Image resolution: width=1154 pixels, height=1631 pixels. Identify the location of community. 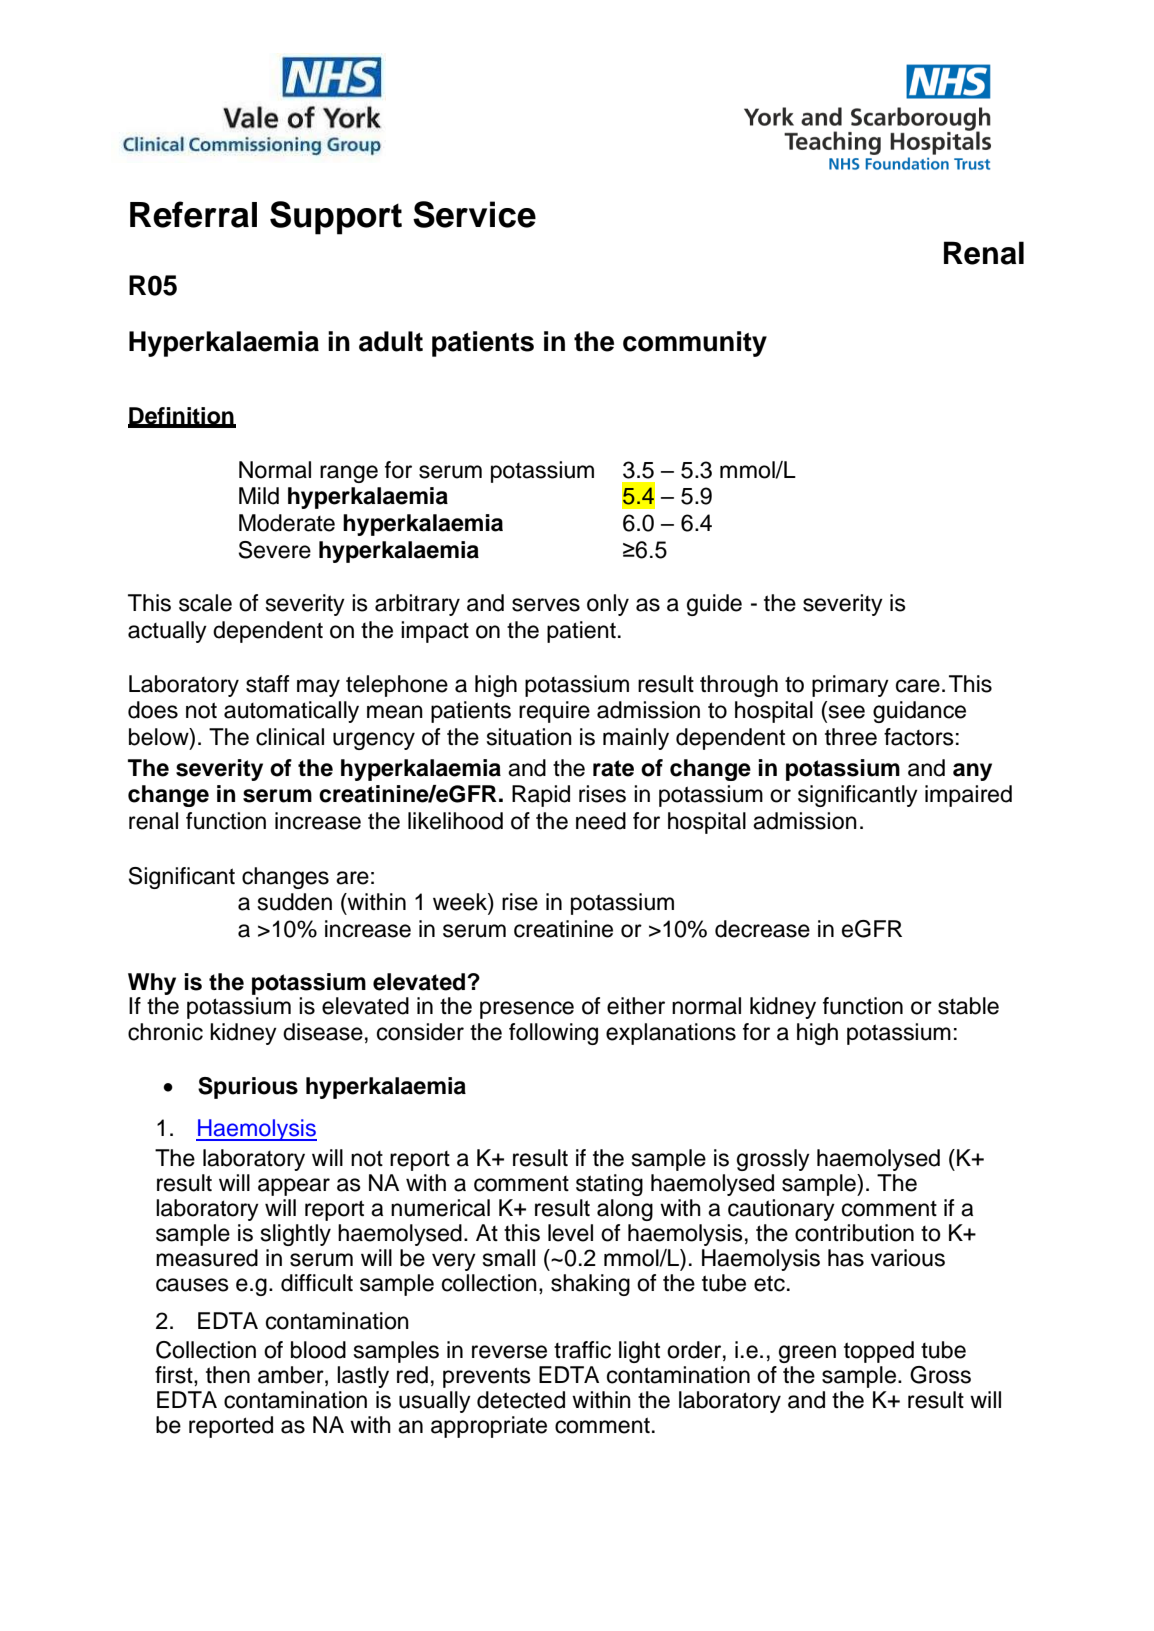
(695, 344).
